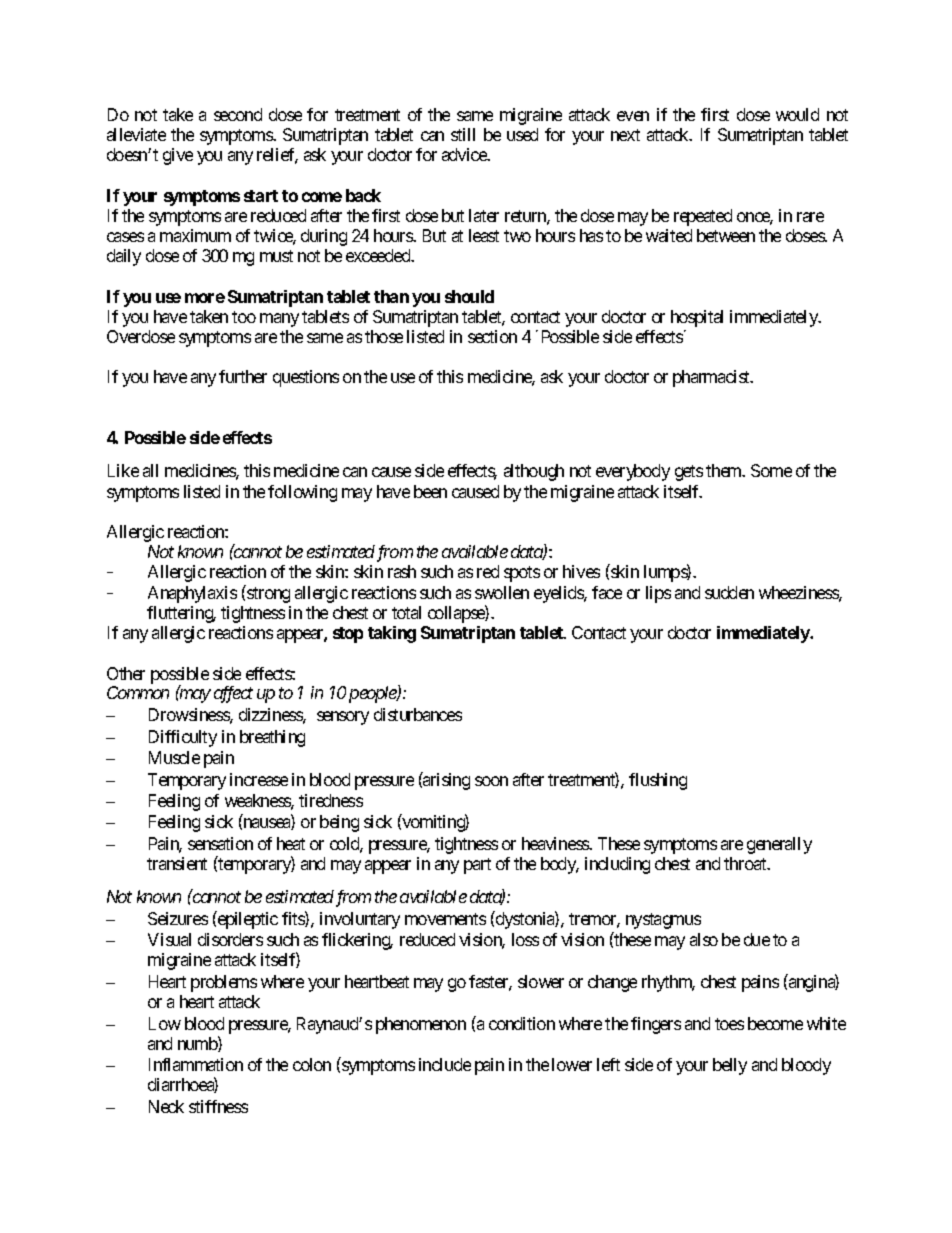 The width and height of the screenshot is (952, 1233). What do you see at coordinates (730, 1066) in the screenshot?
I see `belly` at bounding box center [730, 1066].
